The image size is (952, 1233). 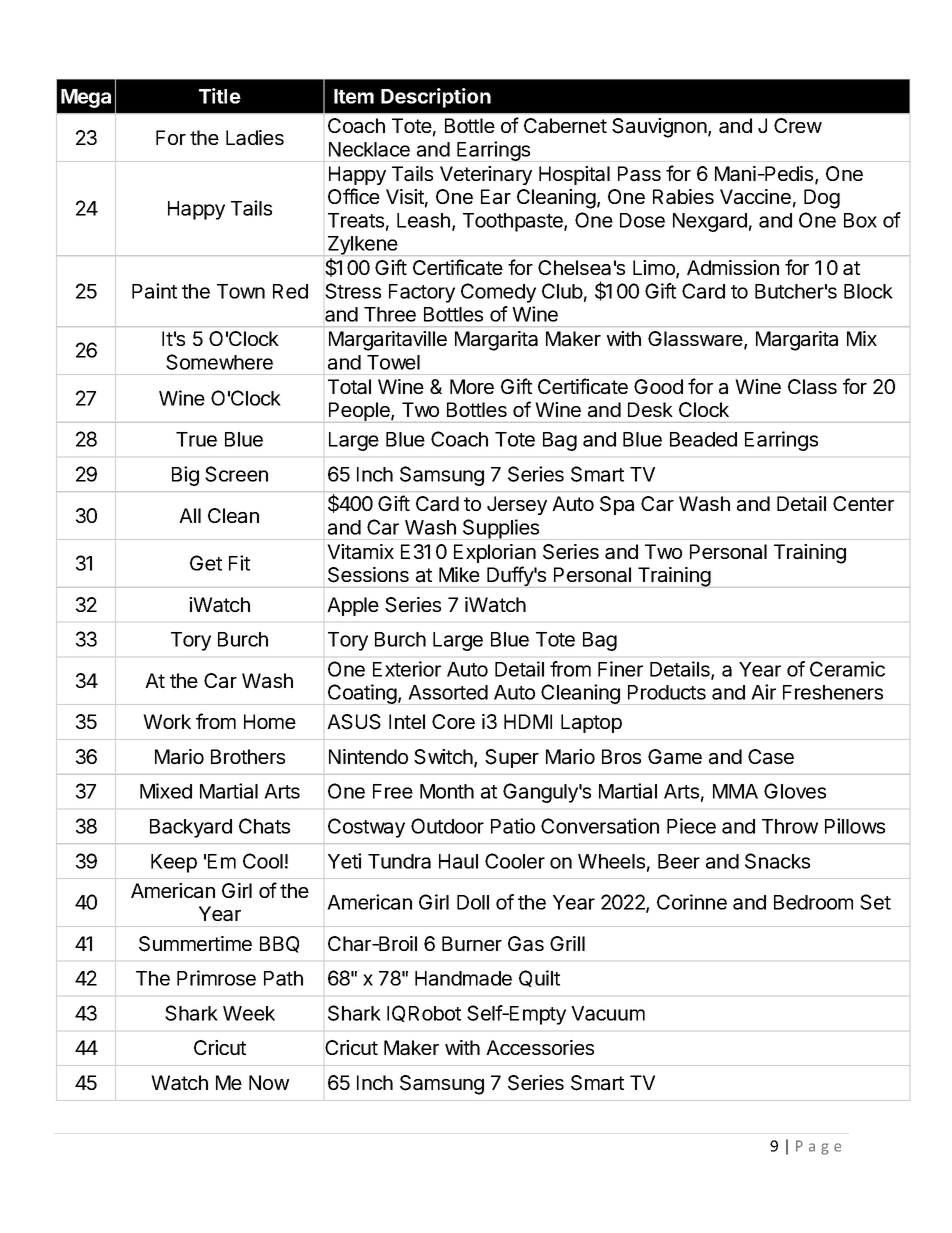 I want to click on Air, so click(x=763, y=692).
